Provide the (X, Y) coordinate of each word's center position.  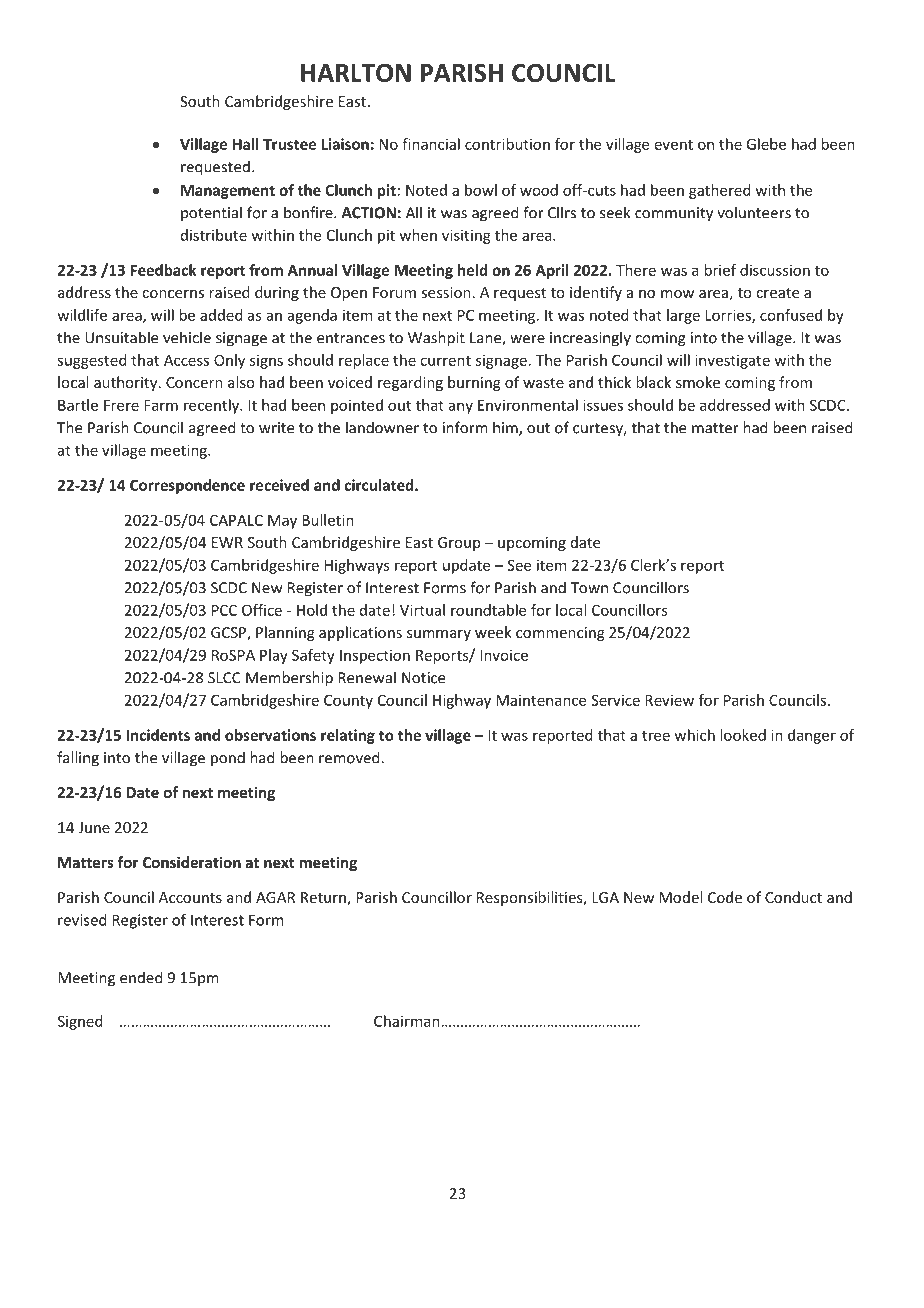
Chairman (407, 1021)
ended (141, 977)
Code (725, 897)
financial (431, 144)
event (674, 145)
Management (228, 192)
